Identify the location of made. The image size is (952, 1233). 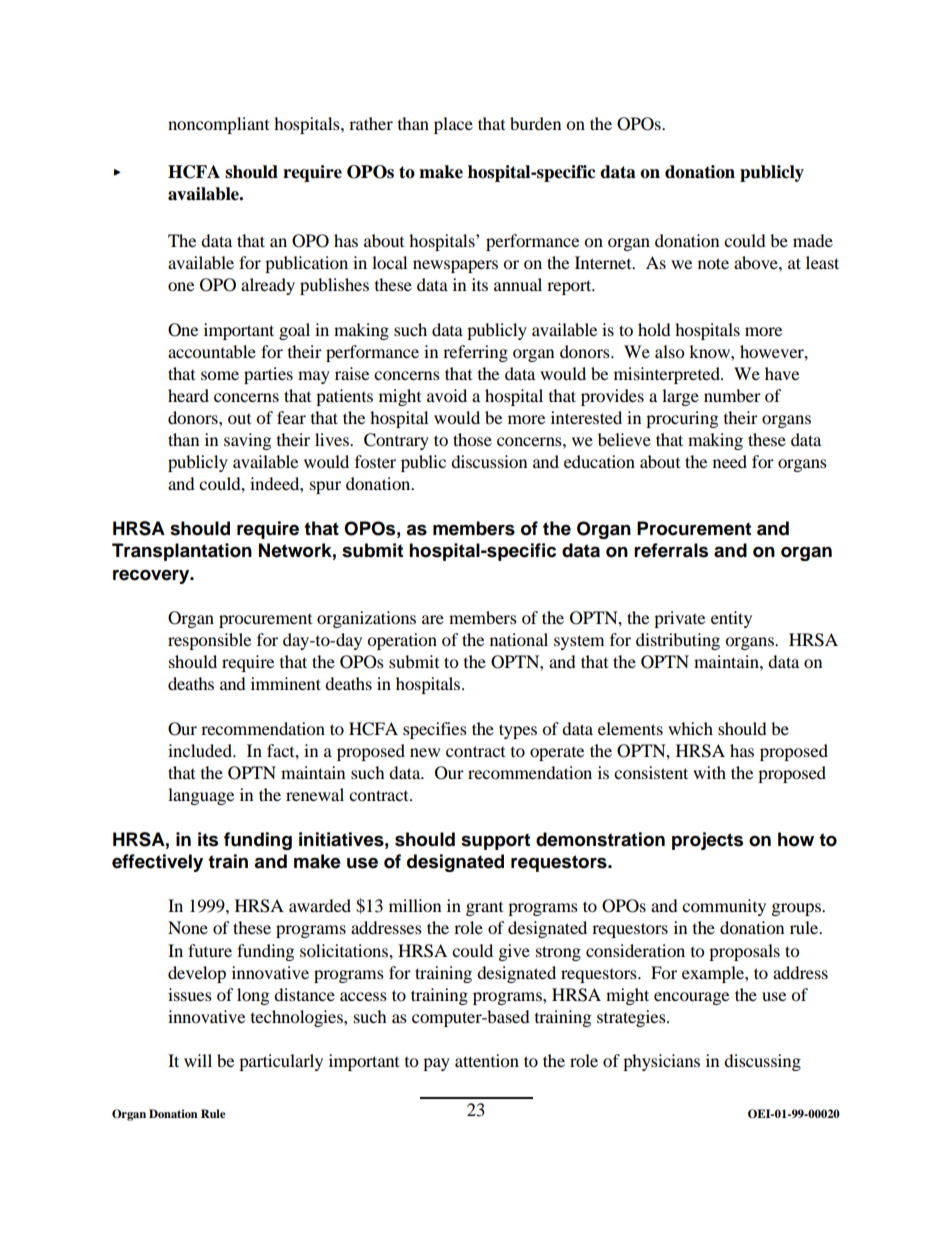
(813, 240).
